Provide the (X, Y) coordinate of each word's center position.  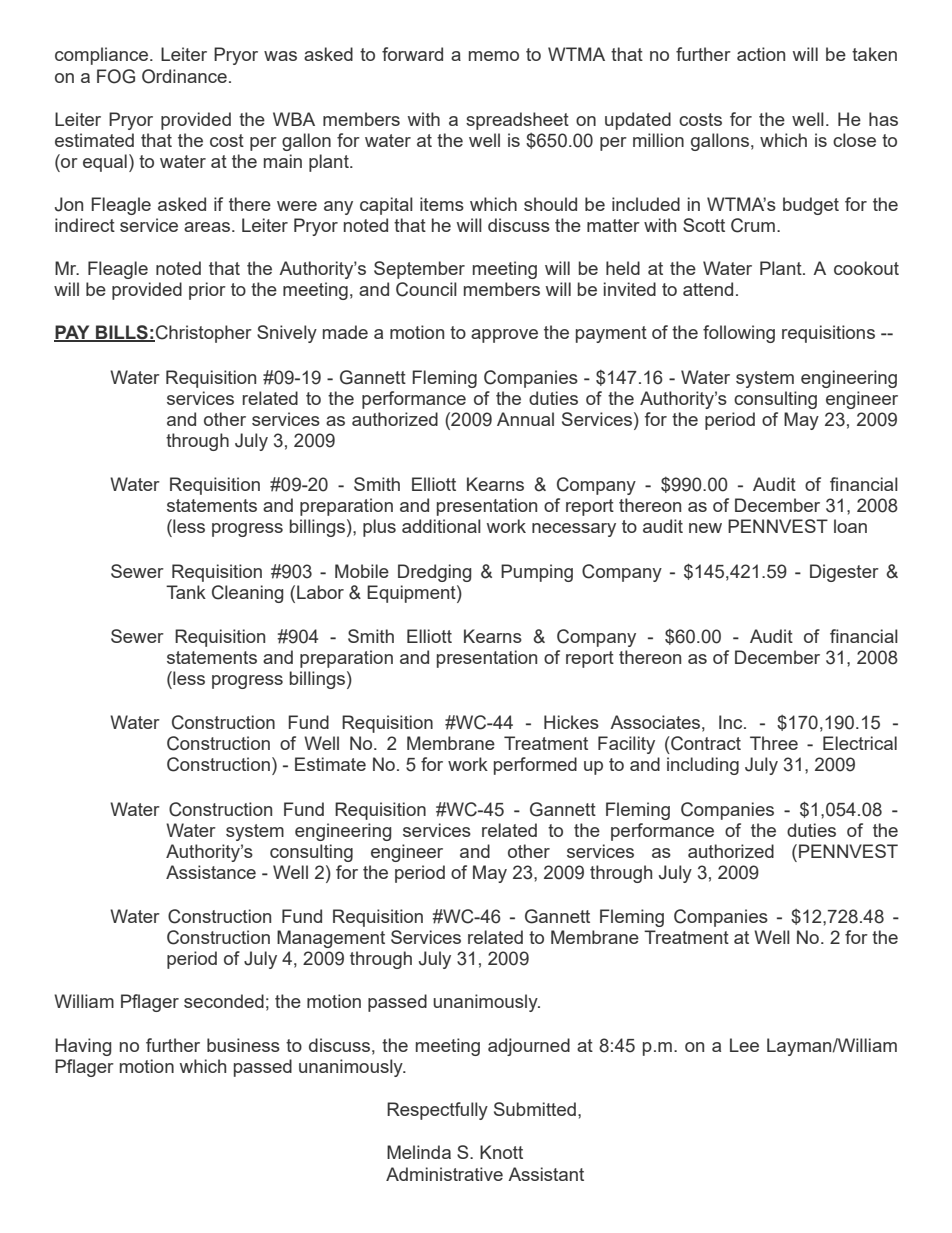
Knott (501, 1152)
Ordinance (184, 76)
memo (494, 56)
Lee (744, 1045)
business (243, 1045)
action (761, 54)
